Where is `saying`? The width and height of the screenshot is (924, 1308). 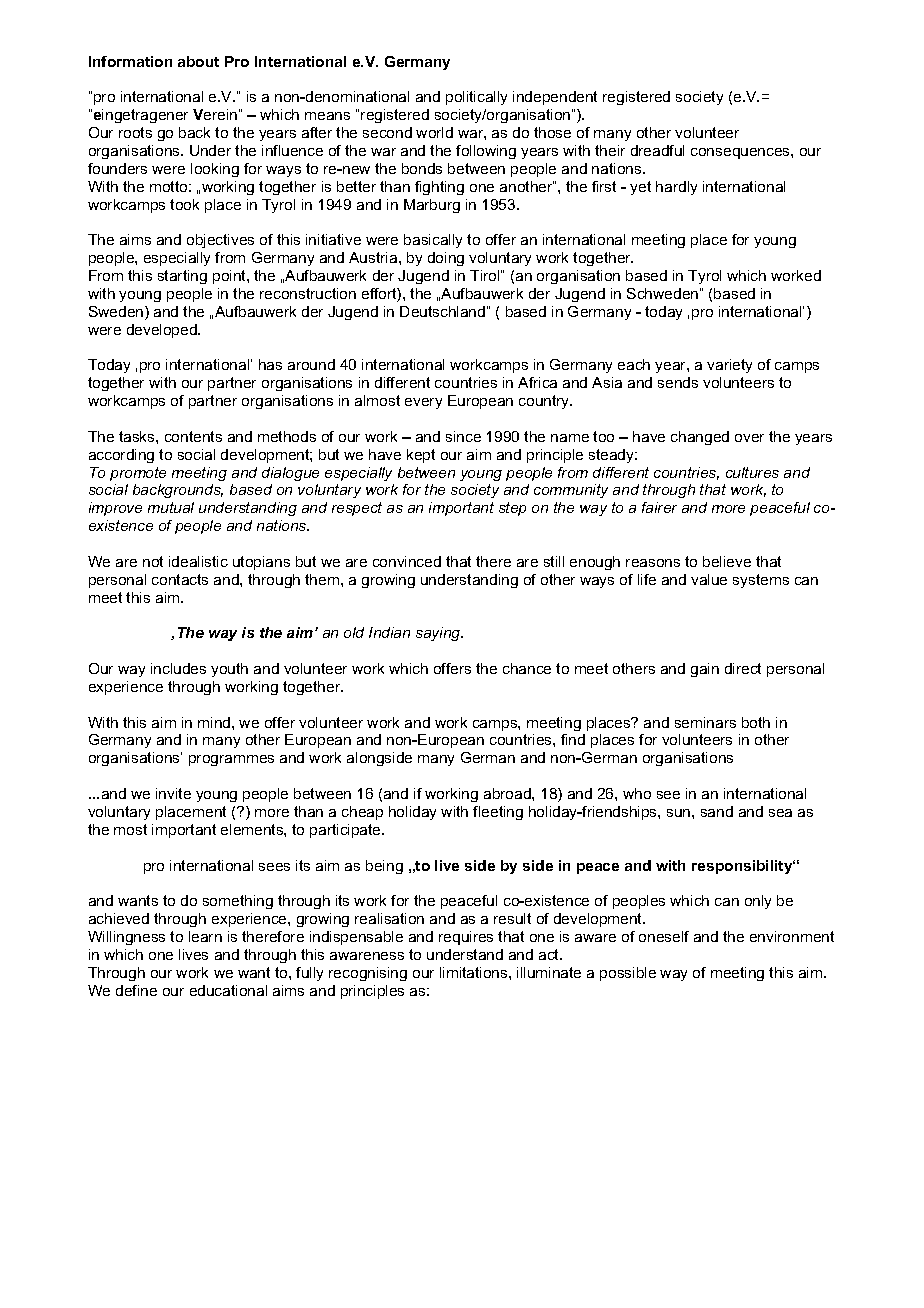 saying is located at coordinates (439, 634).
